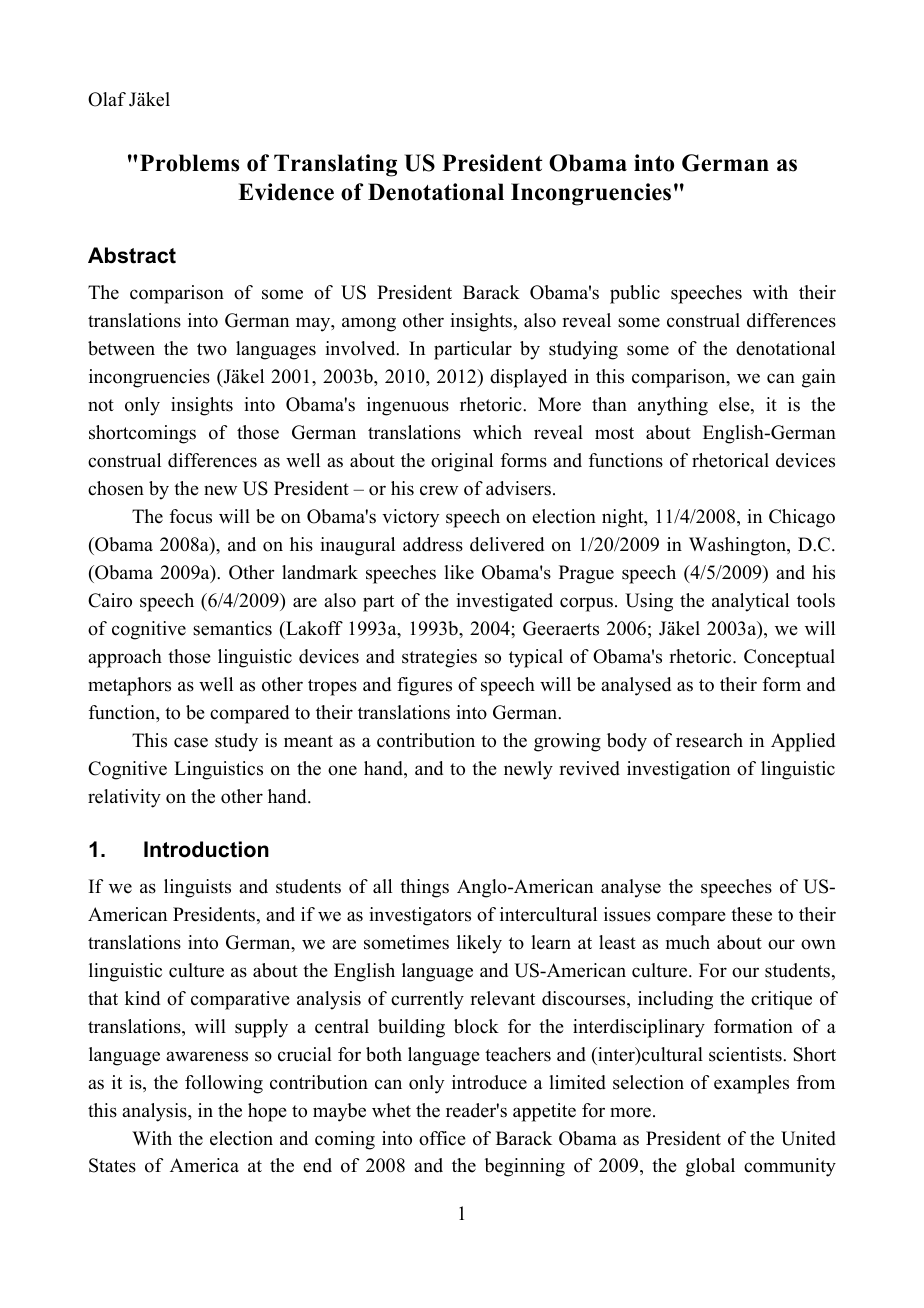 The width and height of the screenshot is (924, 1308). What do you see at coordinates (224, 1084) in the screenshot?
I see `following` at bounding box center [224, 1084].
